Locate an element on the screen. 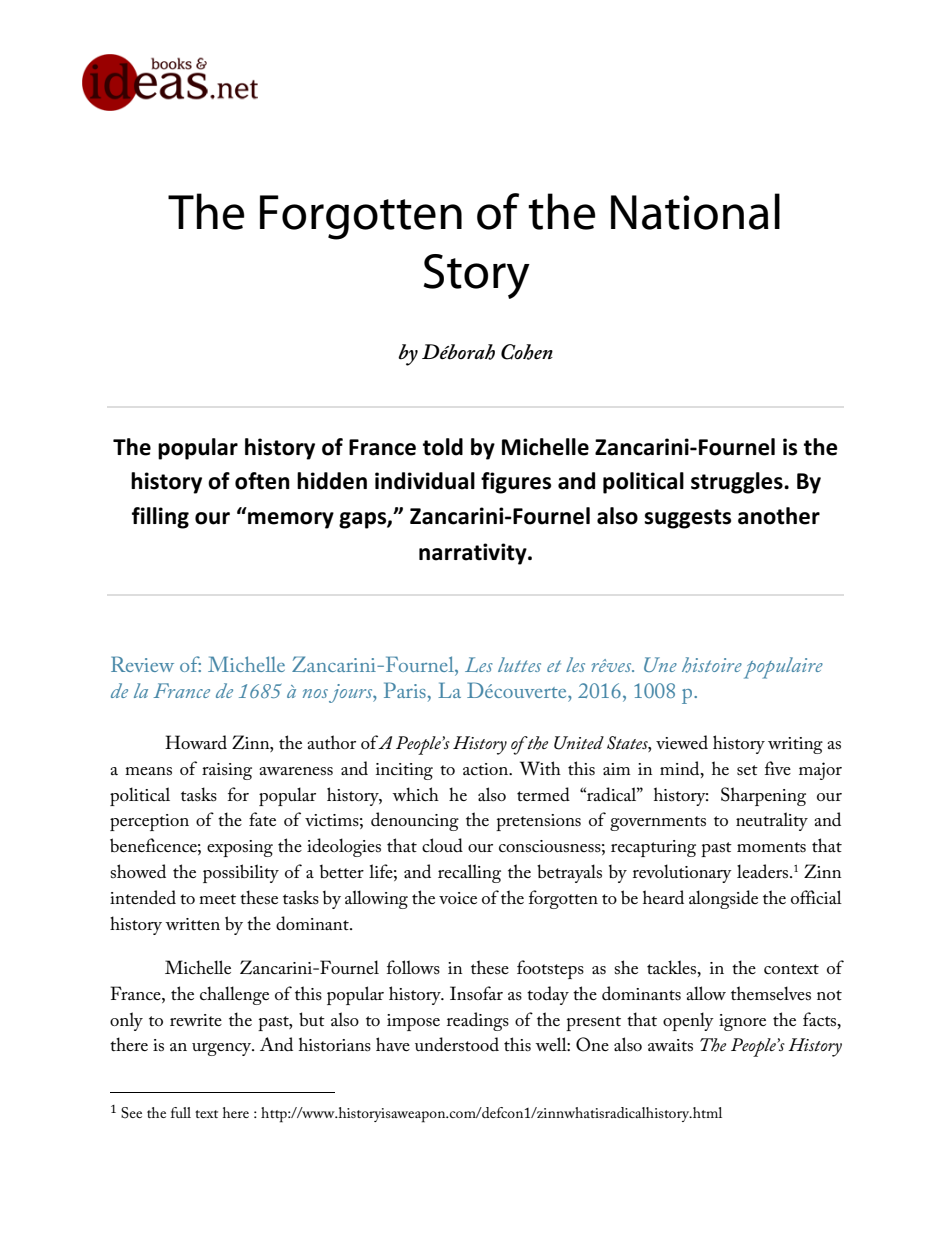  full is located at coordinates (181, 1112).
